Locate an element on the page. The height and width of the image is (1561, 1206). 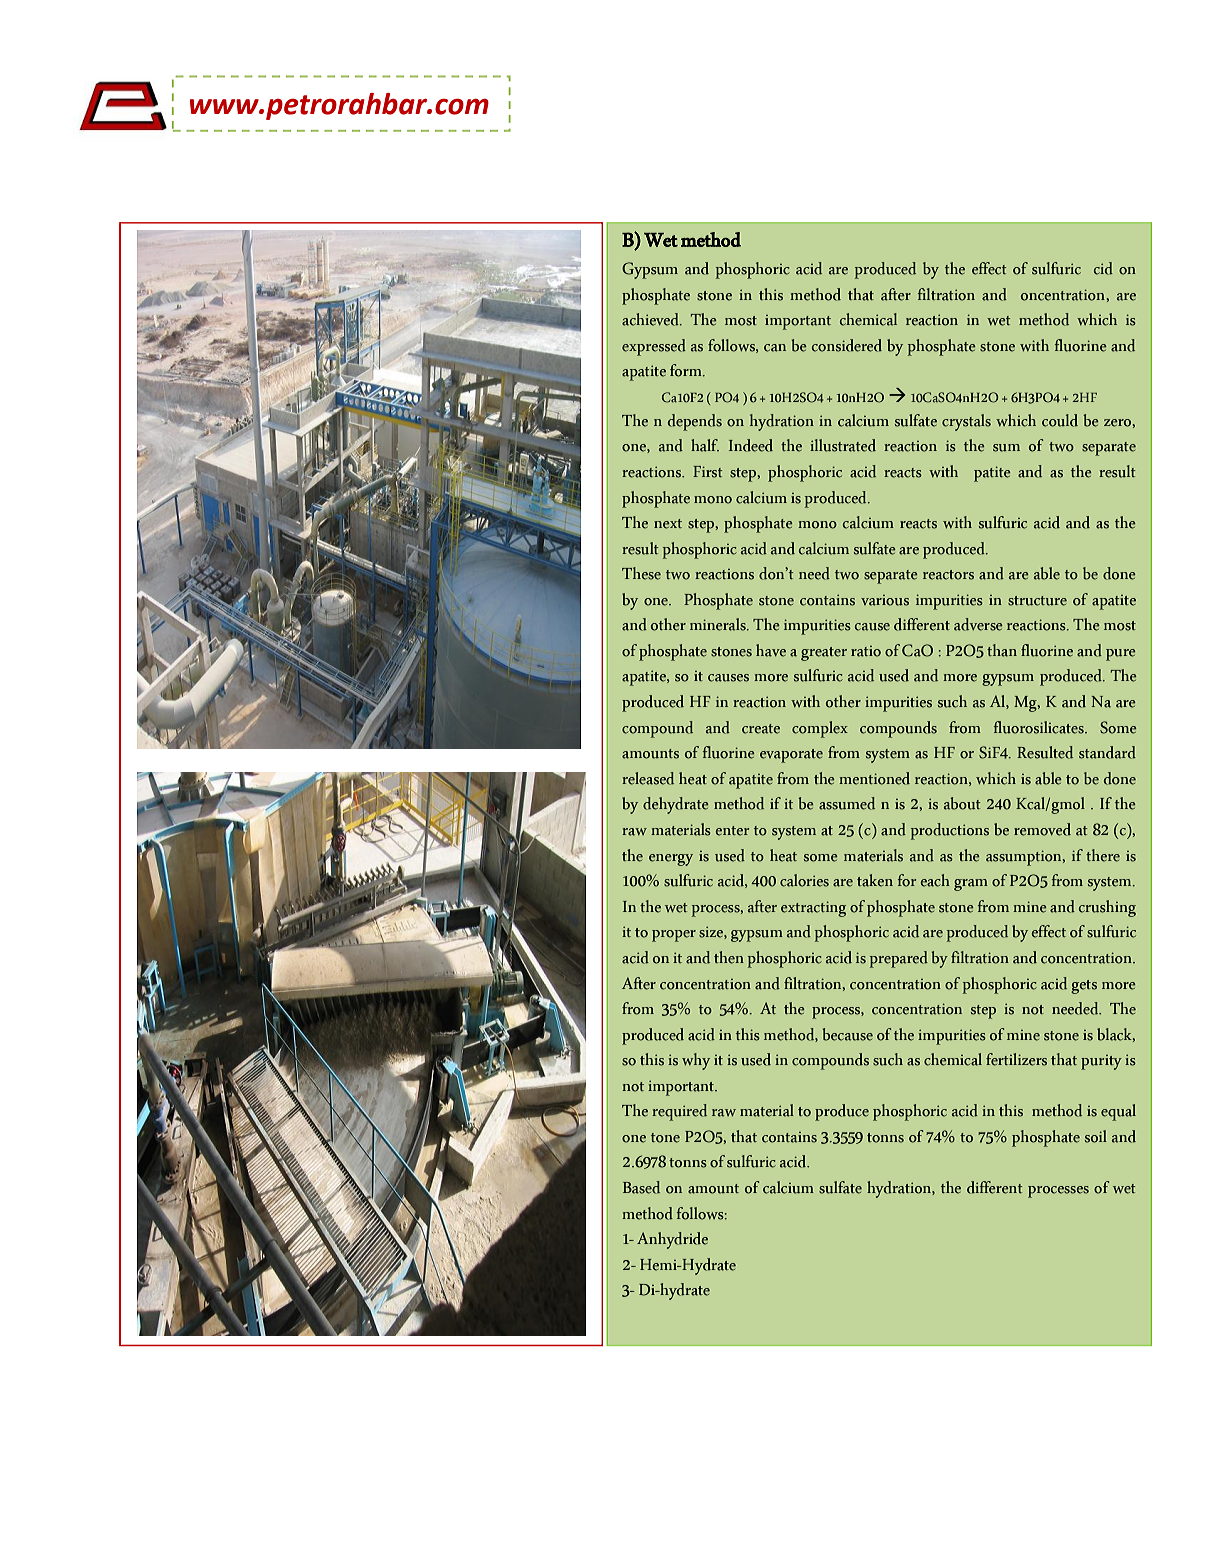
These is located at coordinates (641, 573).
